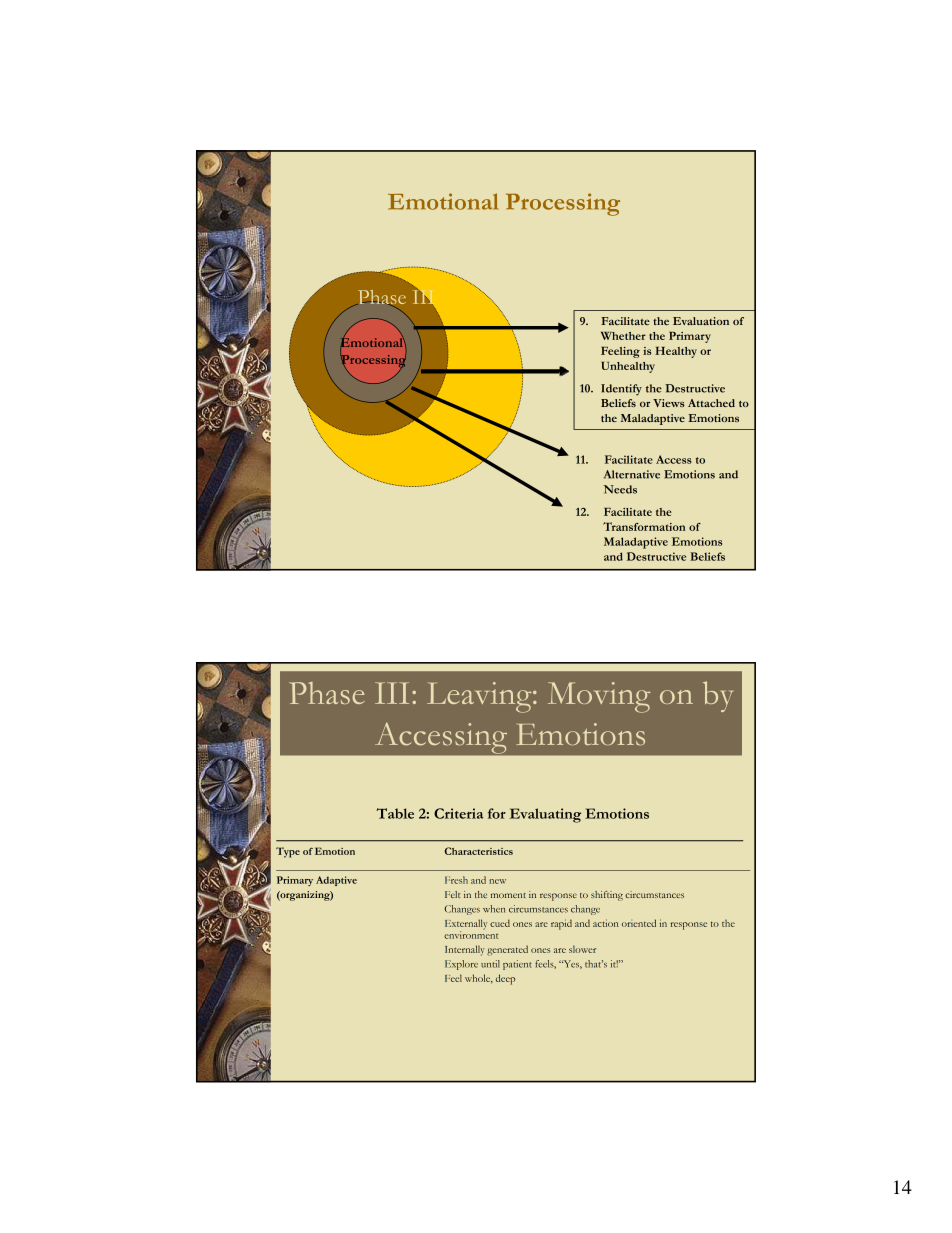  What do you see at coordinates (395, 813) in the document?
I see `Table` at bounding box center [395, 813].
